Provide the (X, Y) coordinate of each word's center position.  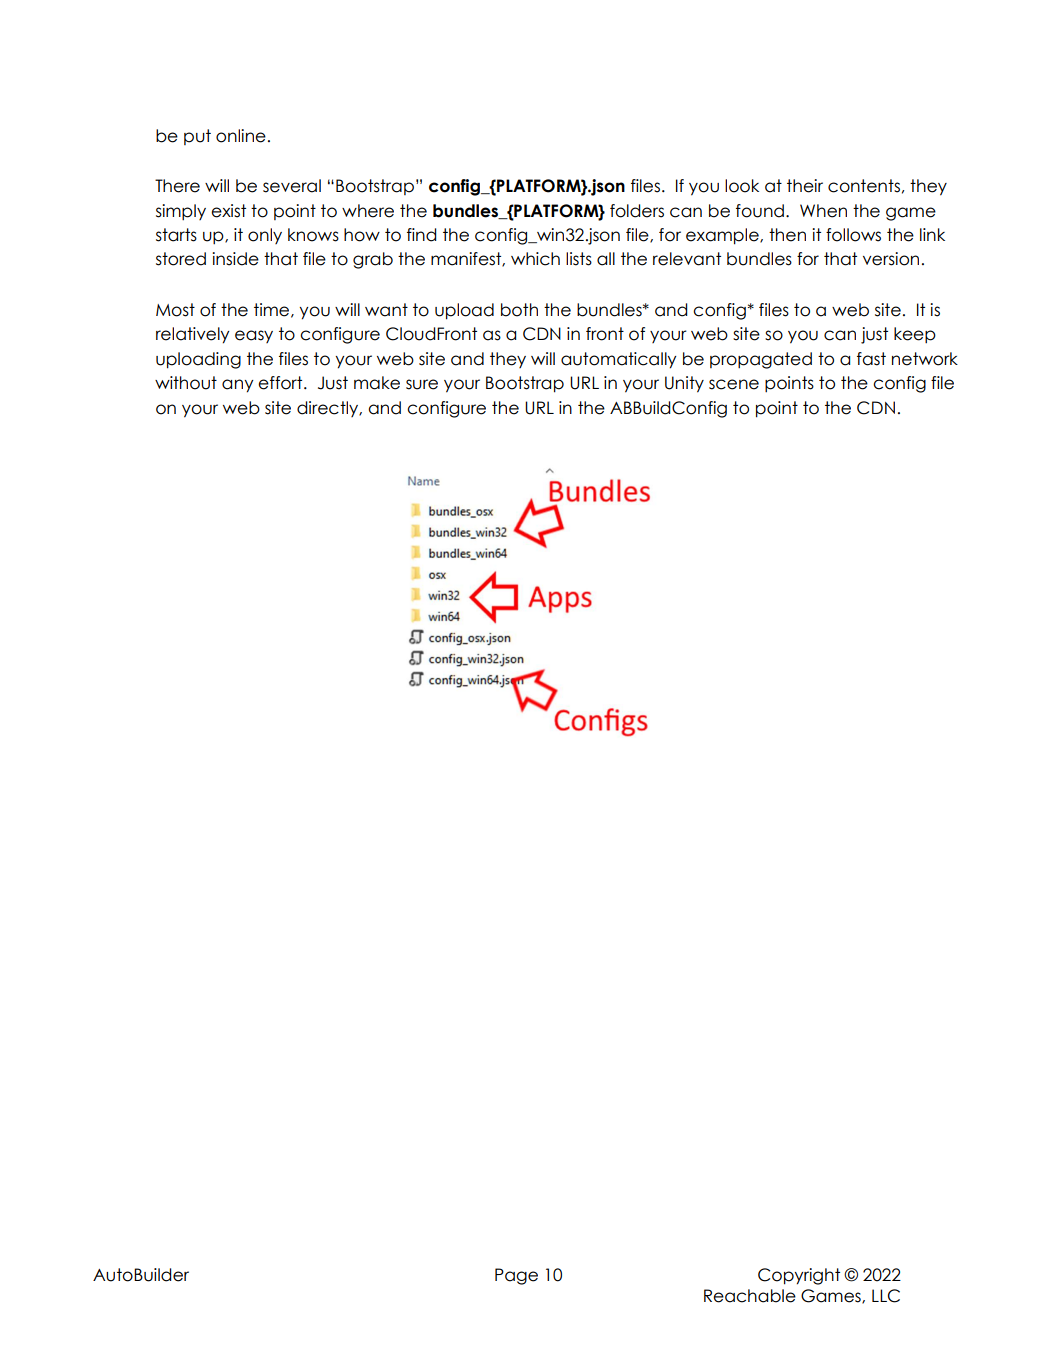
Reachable (750, 1296)
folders (637, 211)
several (292, 186)
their (805, 186)
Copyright (799, 1276)
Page (516, 1276)
